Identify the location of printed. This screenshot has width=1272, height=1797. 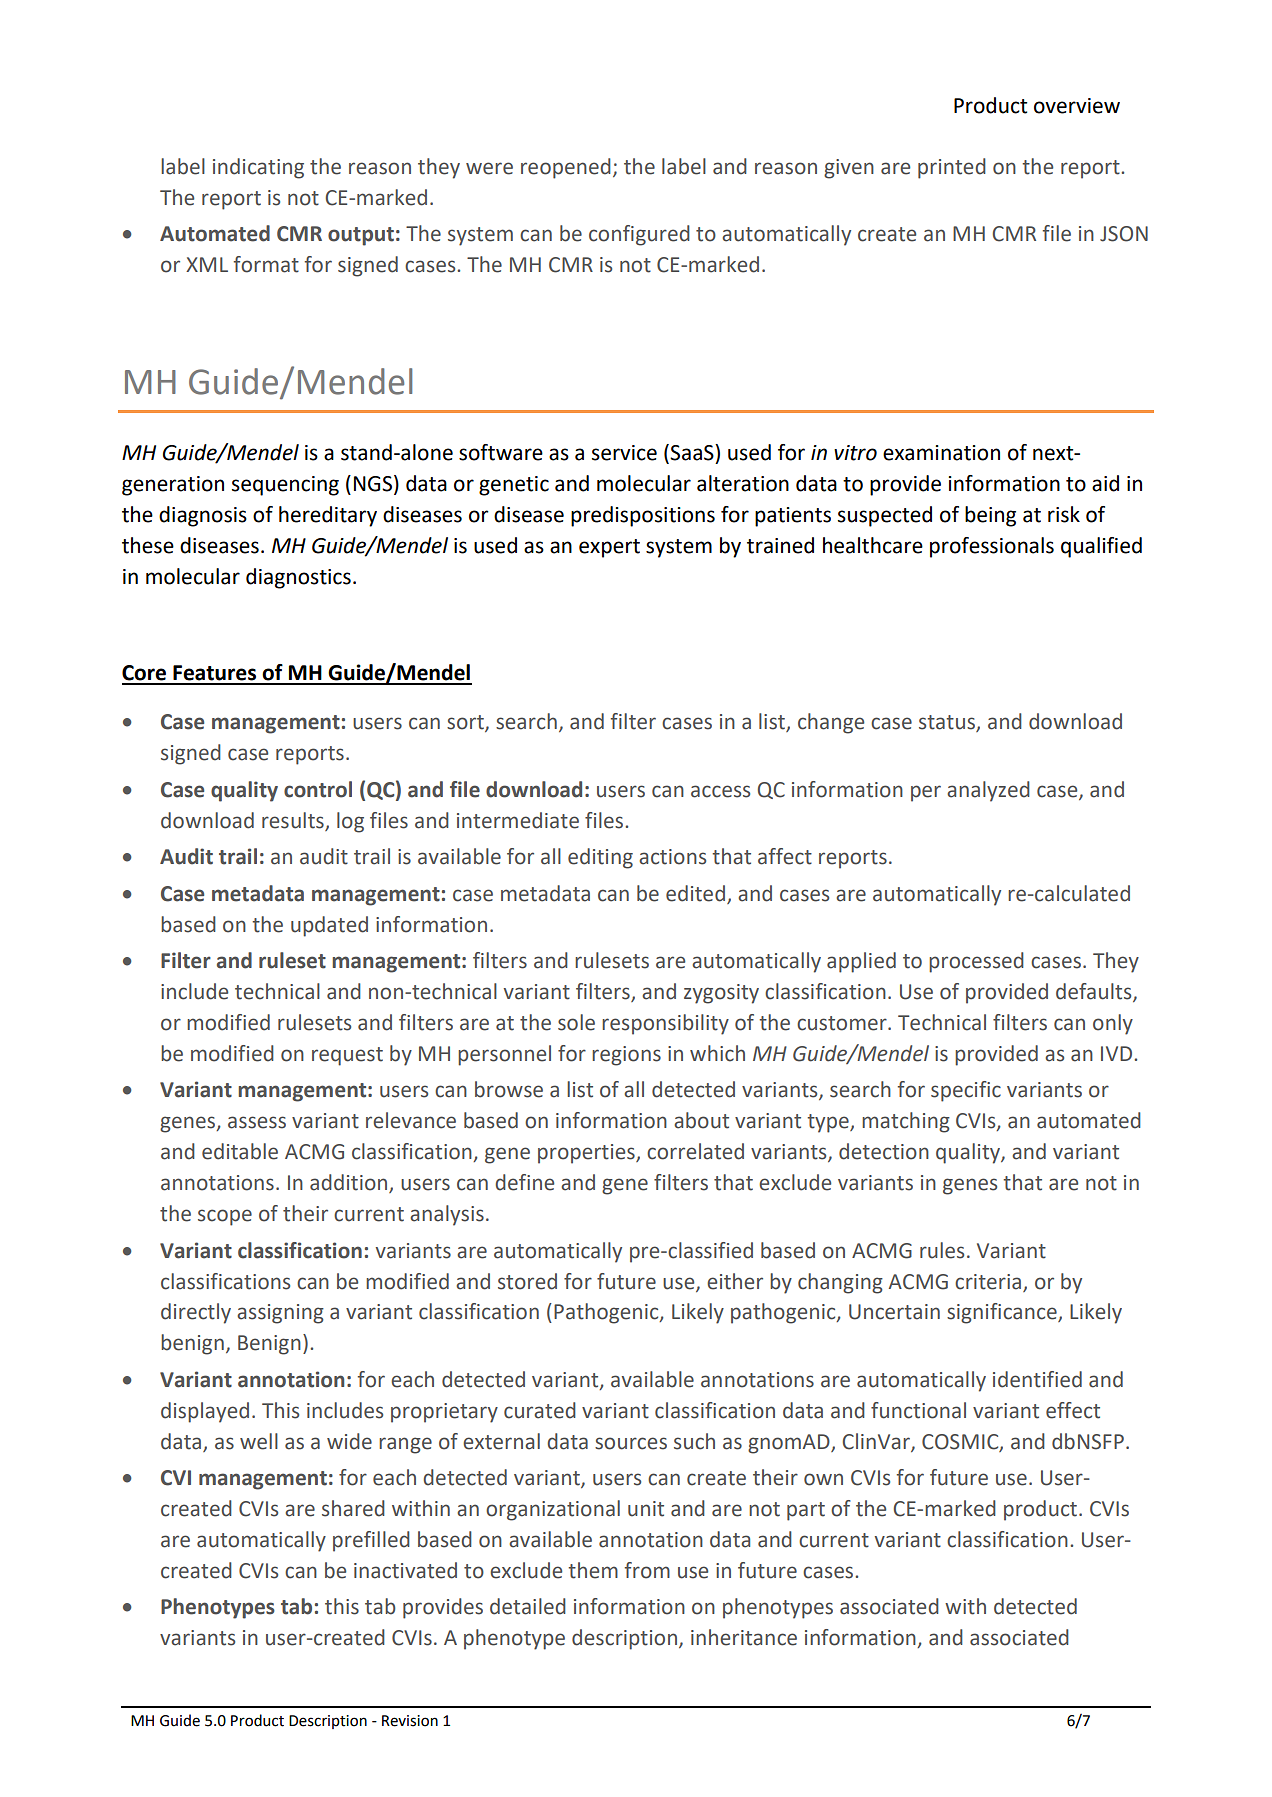
(952, 168).
